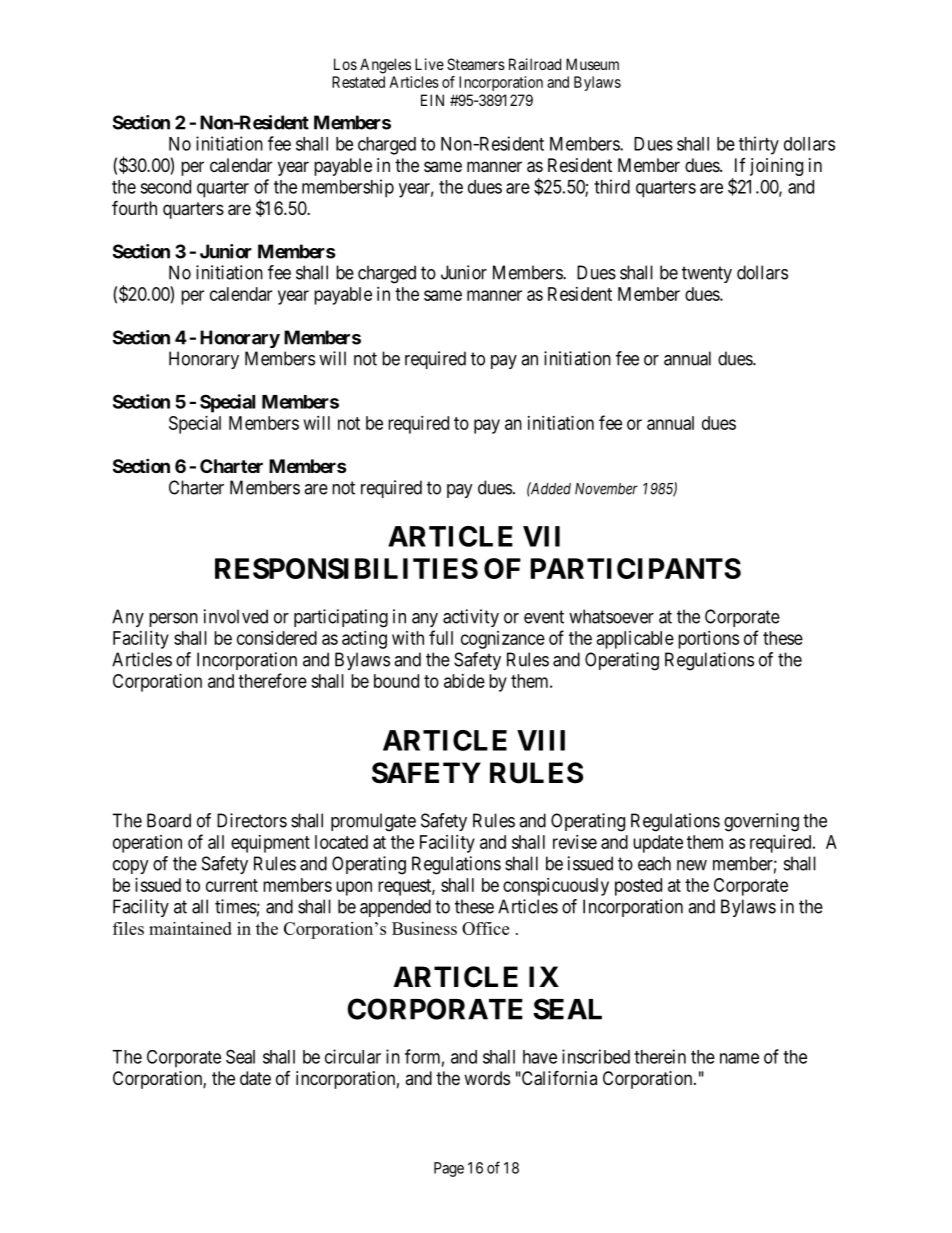 The width and height of the screenshot is (952, 1233). Describe the element at coordinates (471, 618) in the screenshot. I see `activity` at that location.
